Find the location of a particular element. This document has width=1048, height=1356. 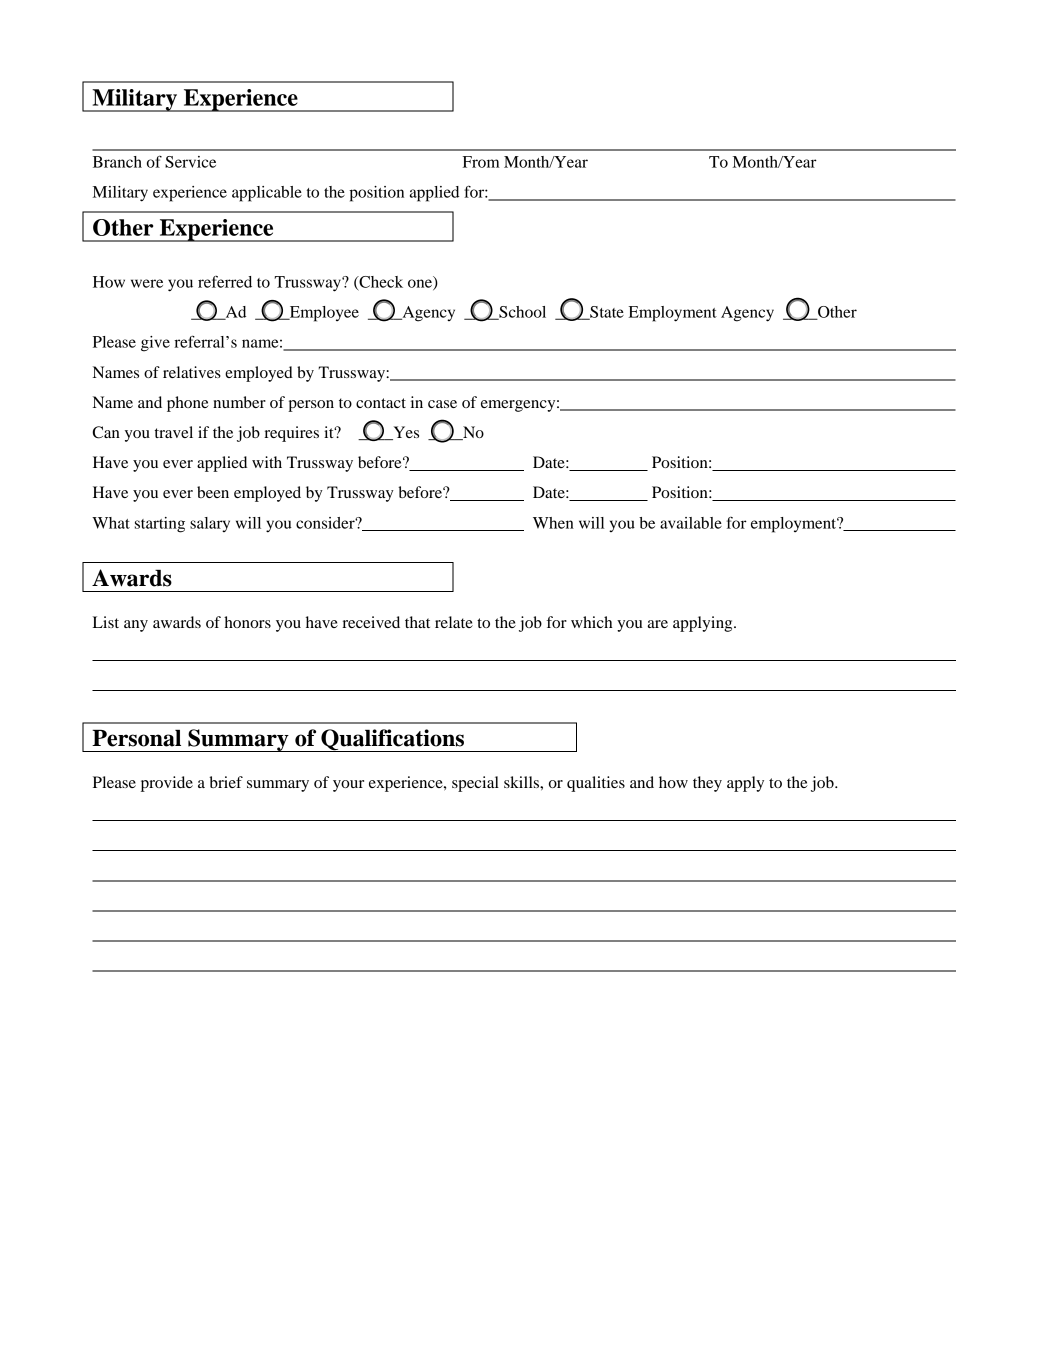

available is located at coordinates (691, 523).
